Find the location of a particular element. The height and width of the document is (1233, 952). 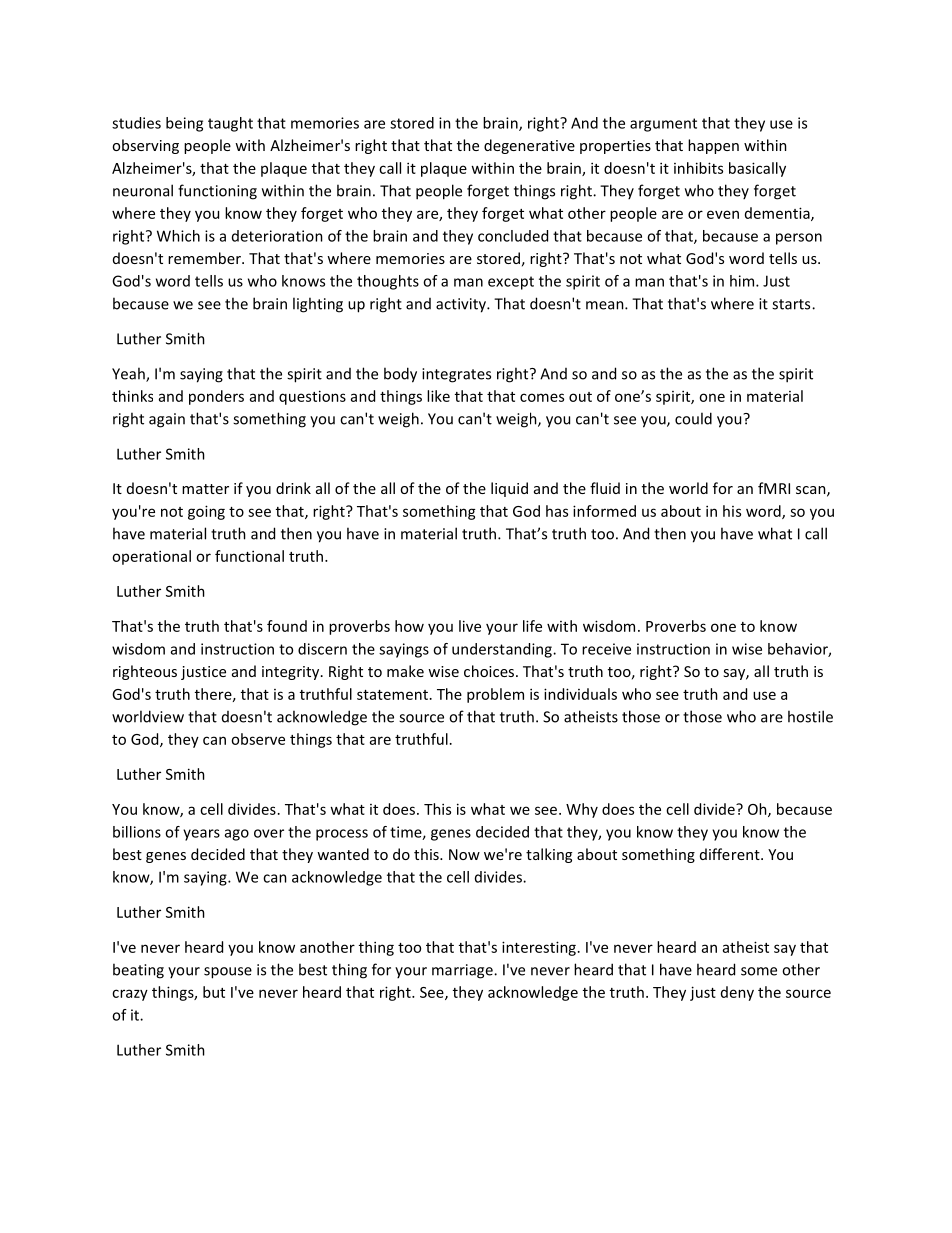

could is located at coordinates (693, 418).
